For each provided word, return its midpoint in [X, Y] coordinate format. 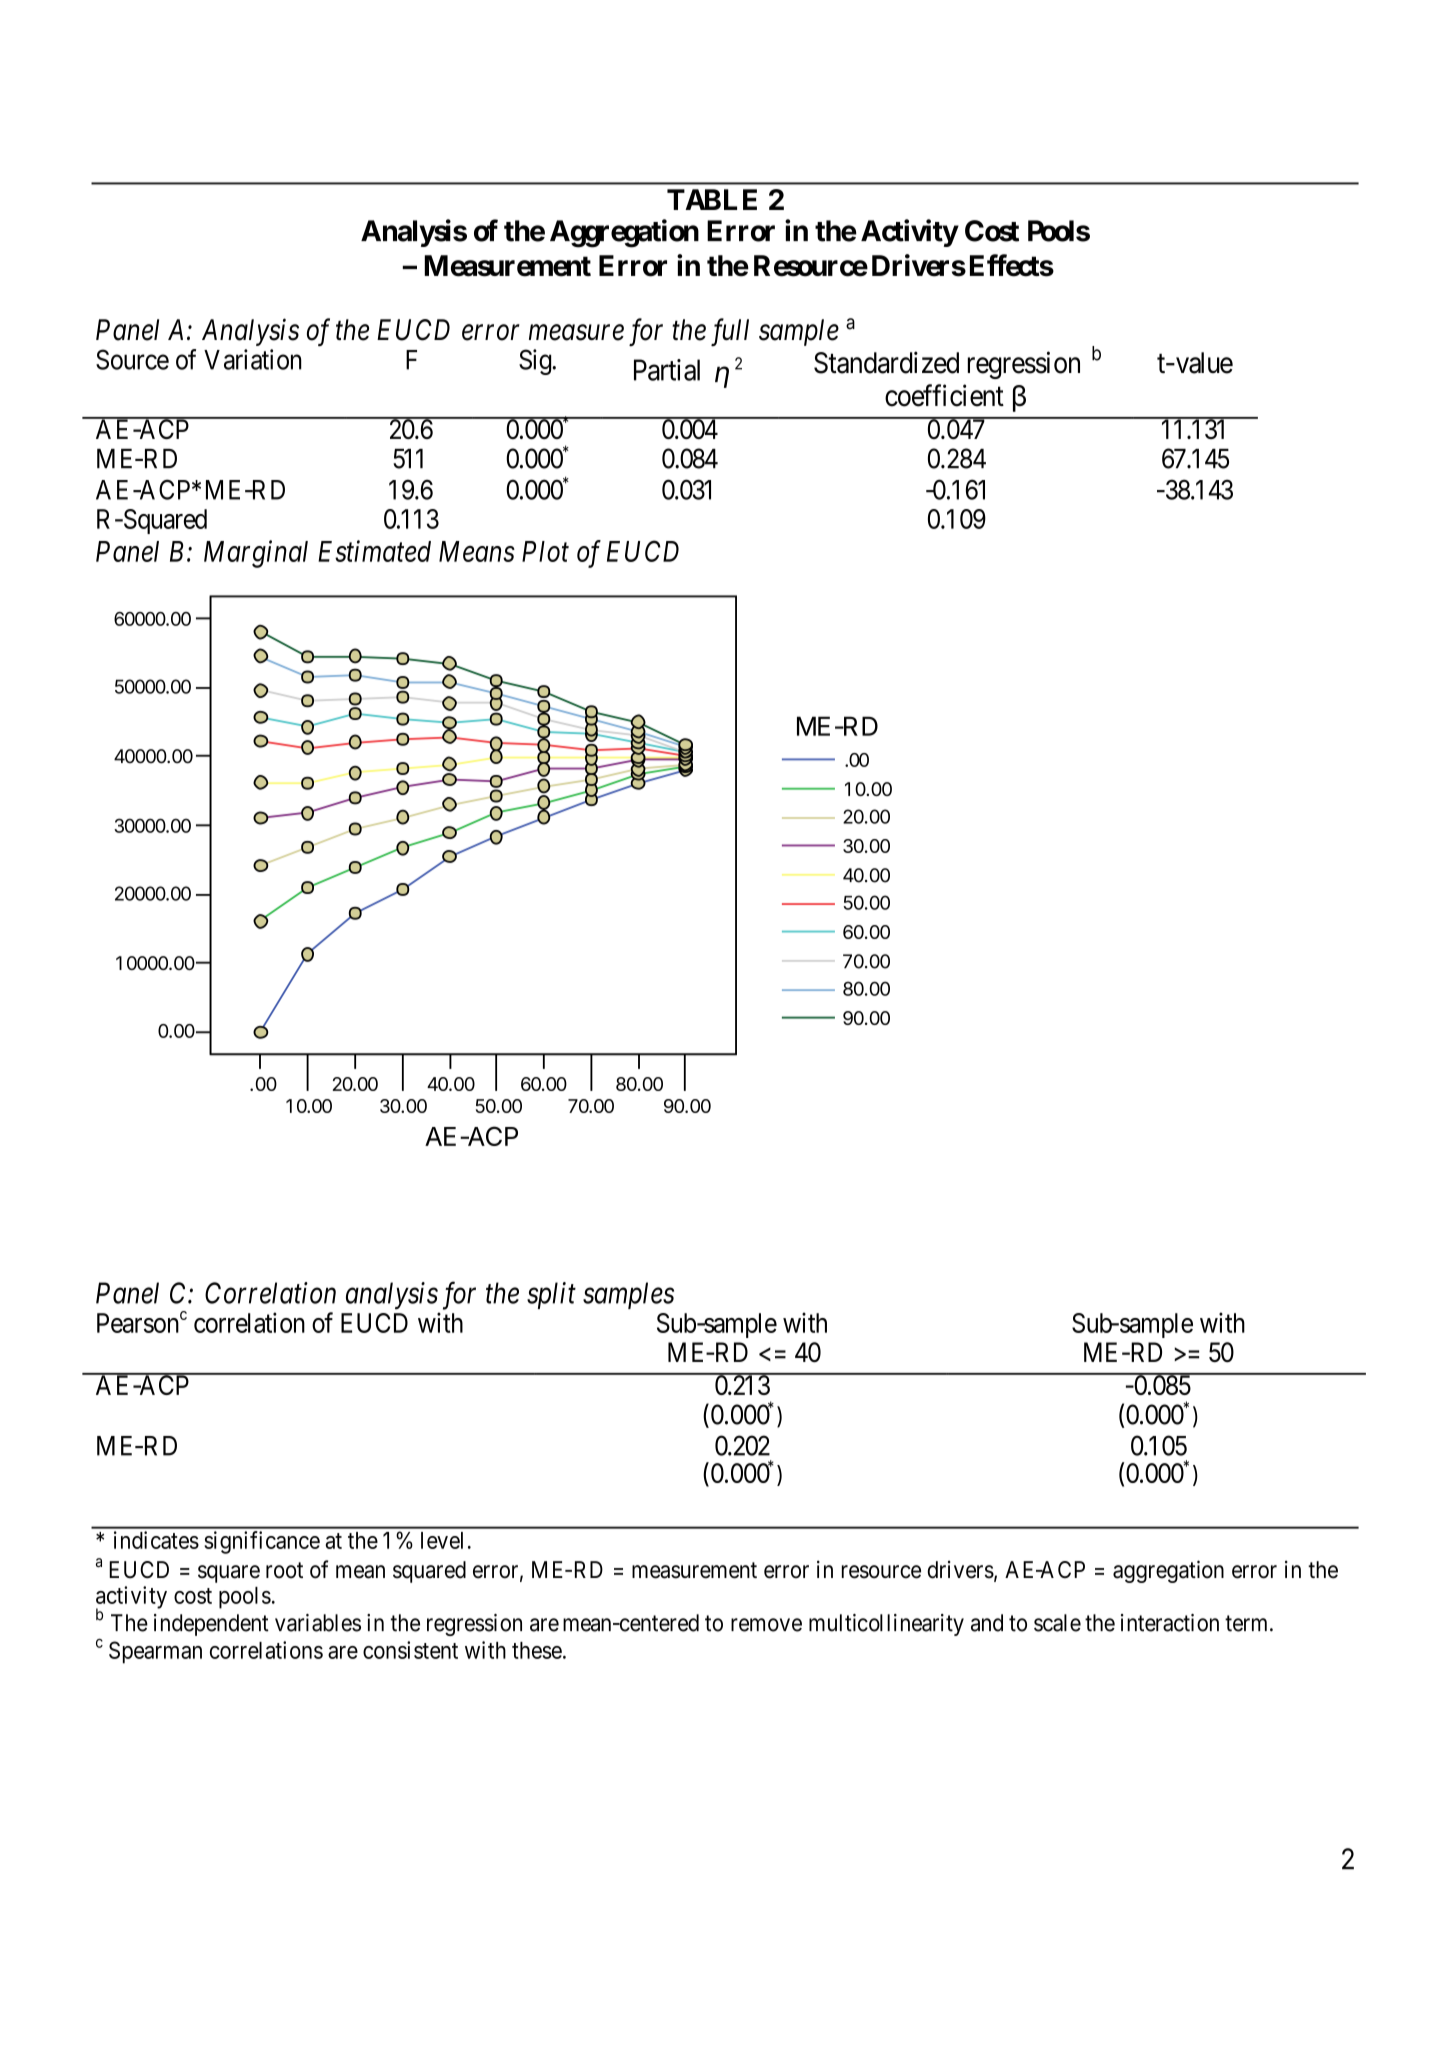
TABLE [712, 199]
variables [318, 1623]
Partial [667, 370]
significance [262, 1542]
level [442, 1540]
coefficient [944, 395]
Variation [253, 359]
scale [1057, 1623]
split [551, 1295]
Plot [545, 551]
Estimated [374, 551]
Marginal [256, 554]
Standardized [886, 362]
